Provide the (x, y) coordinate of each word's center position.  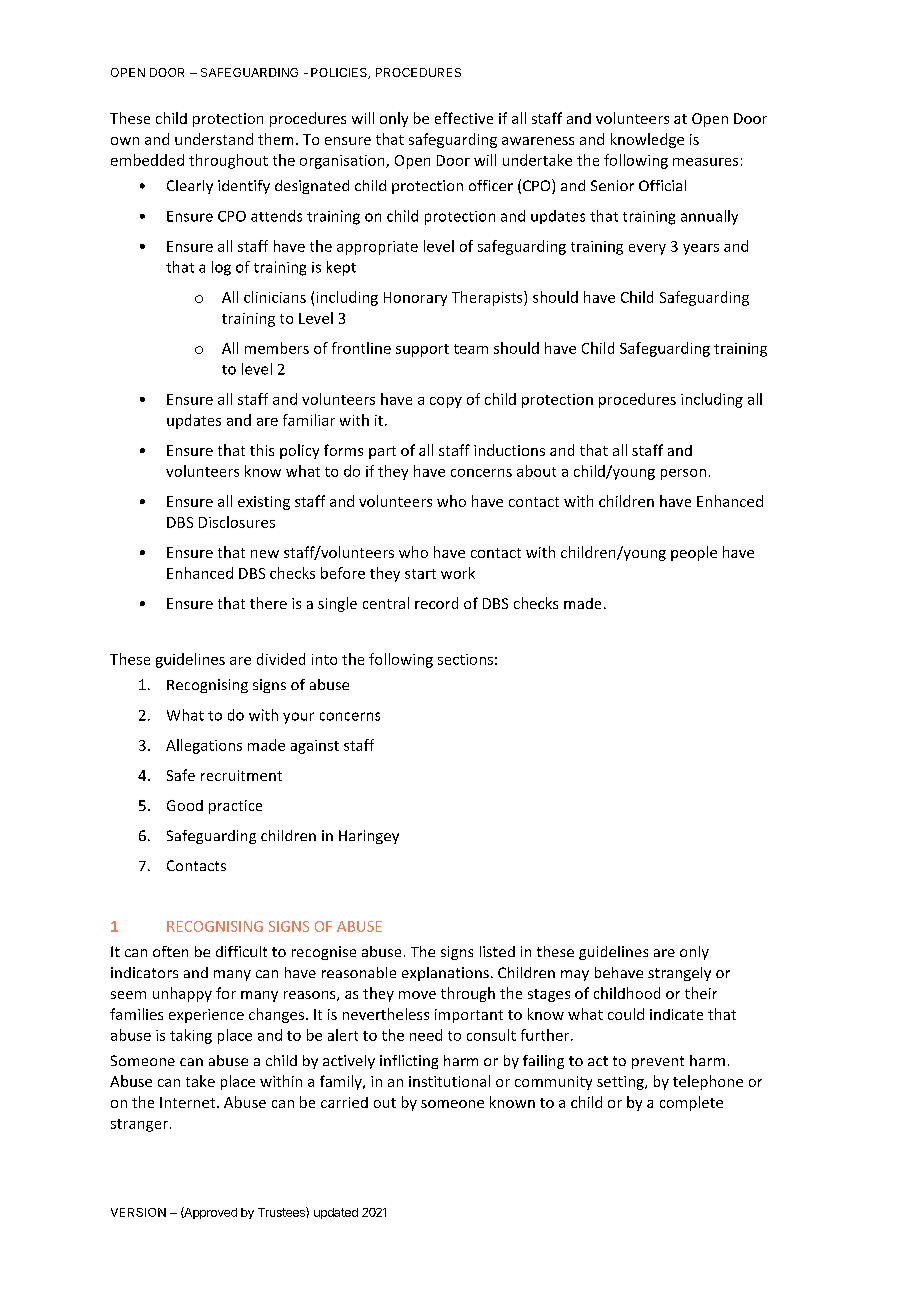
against (315, 747)
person (683, 474)
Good (185, 805)
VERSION (138, 1212)
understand (214, 139)
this (262, 450)
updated (336, 1213)
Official (662, 185)
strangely (679, 974)
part (382, 452)
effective (464, 118)
